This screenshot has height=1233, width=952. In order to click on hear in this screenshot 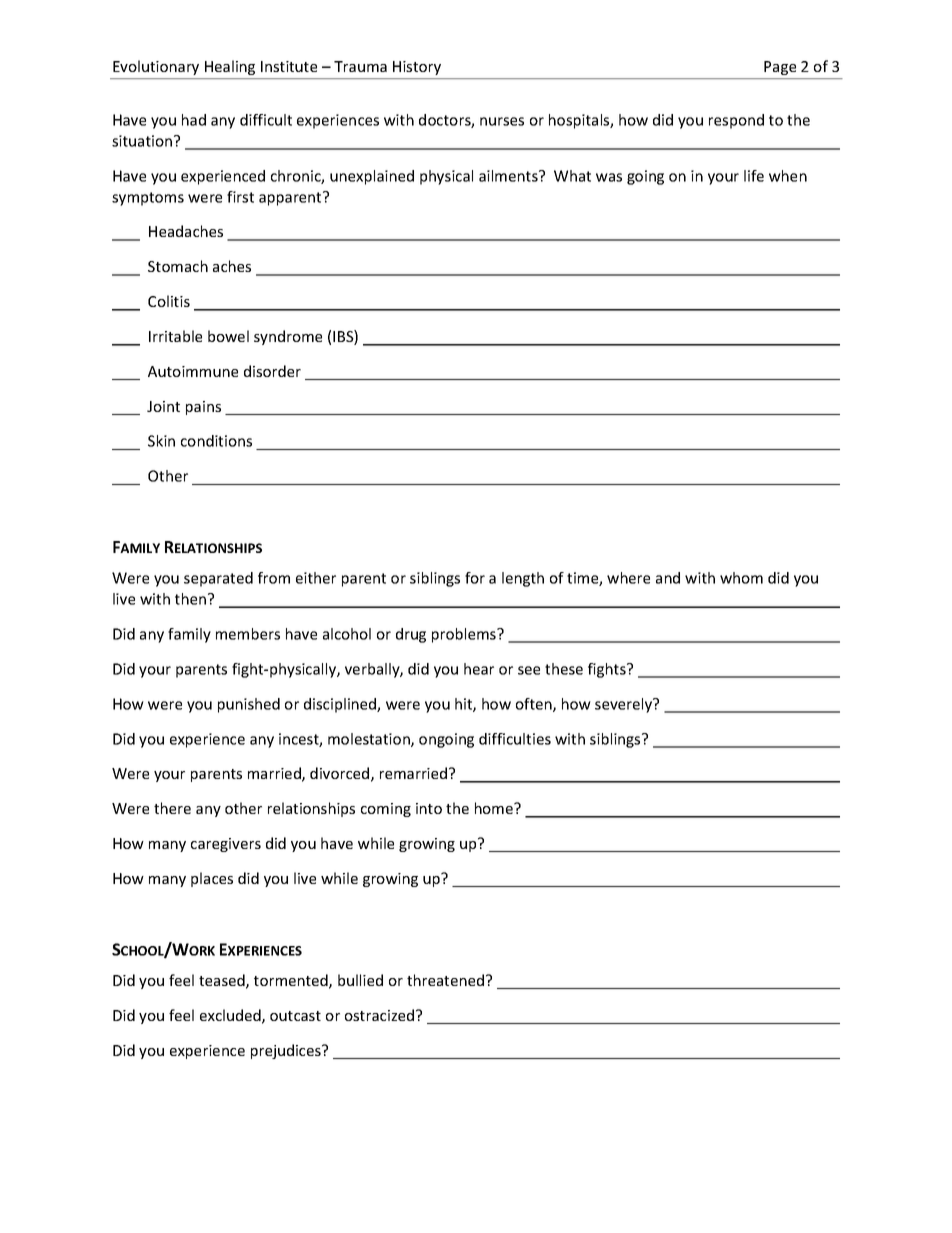, I will do `click(479, 669)`.
